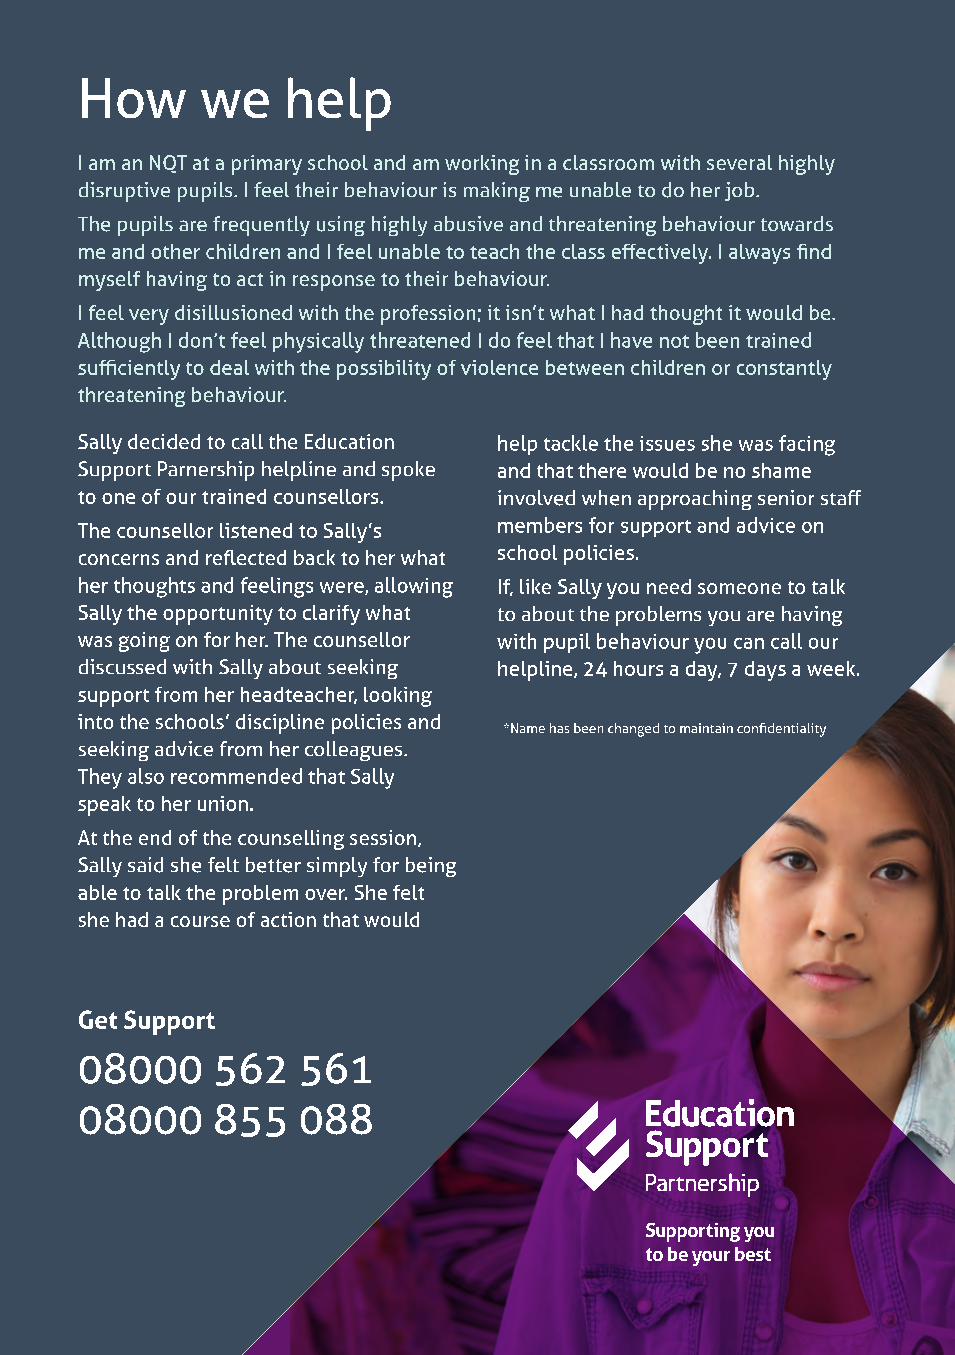  Describe the element at coordinates (431, 867) in the document. I see `being` at that location.
